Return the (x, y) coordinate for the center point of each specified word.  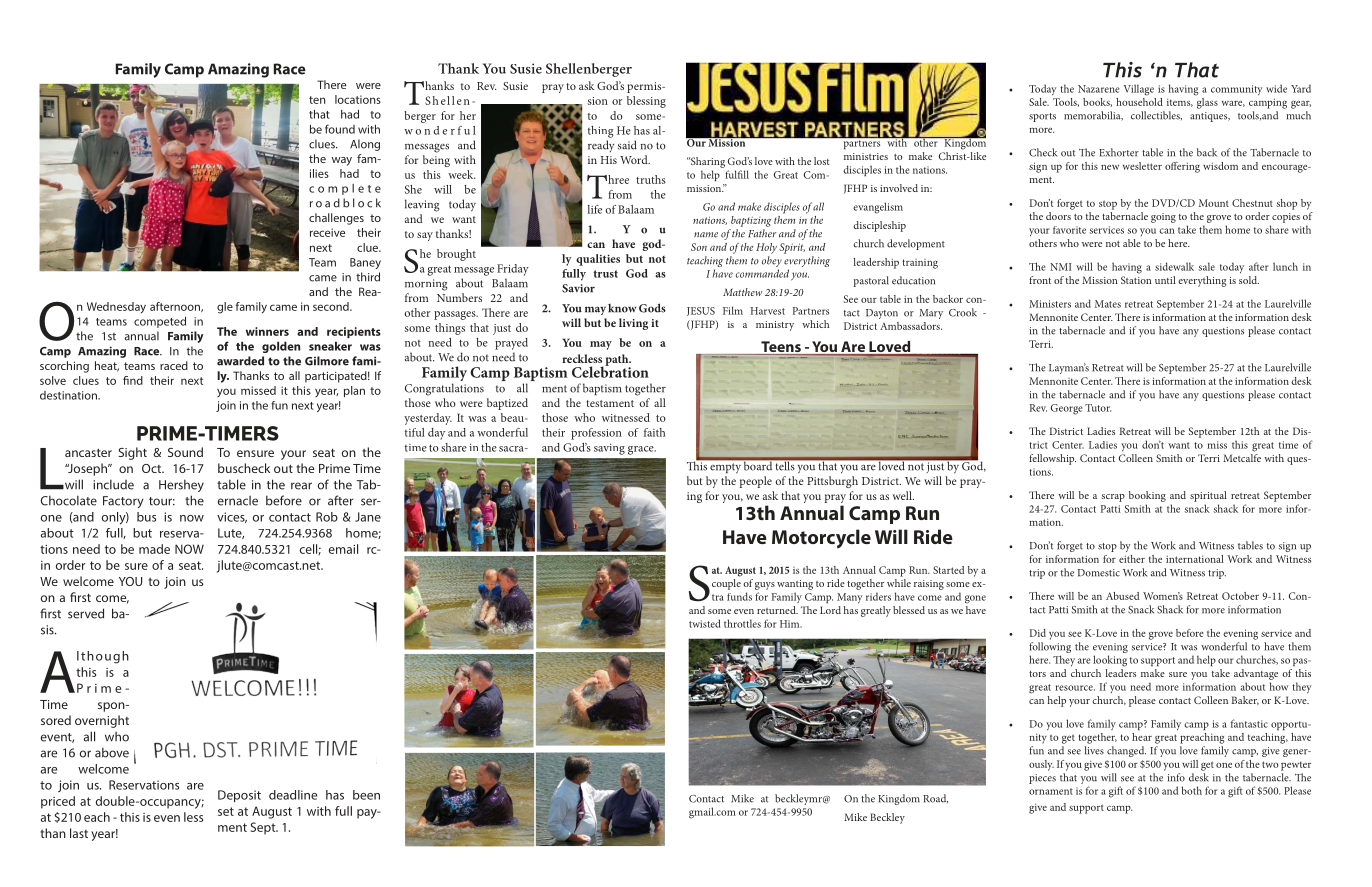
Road (935, 798)
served (86, 613)
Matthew (742, 292)
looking (1110, 661)
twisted (705, 623)
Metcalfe (1242, 458)
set (226, 811)
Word (635, 159)
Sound (185, 452)
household (1139, 100)
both (1192, 790)
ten (317, 100)
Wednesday (116, 308)
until (1165, 280)
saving (609, 449)
